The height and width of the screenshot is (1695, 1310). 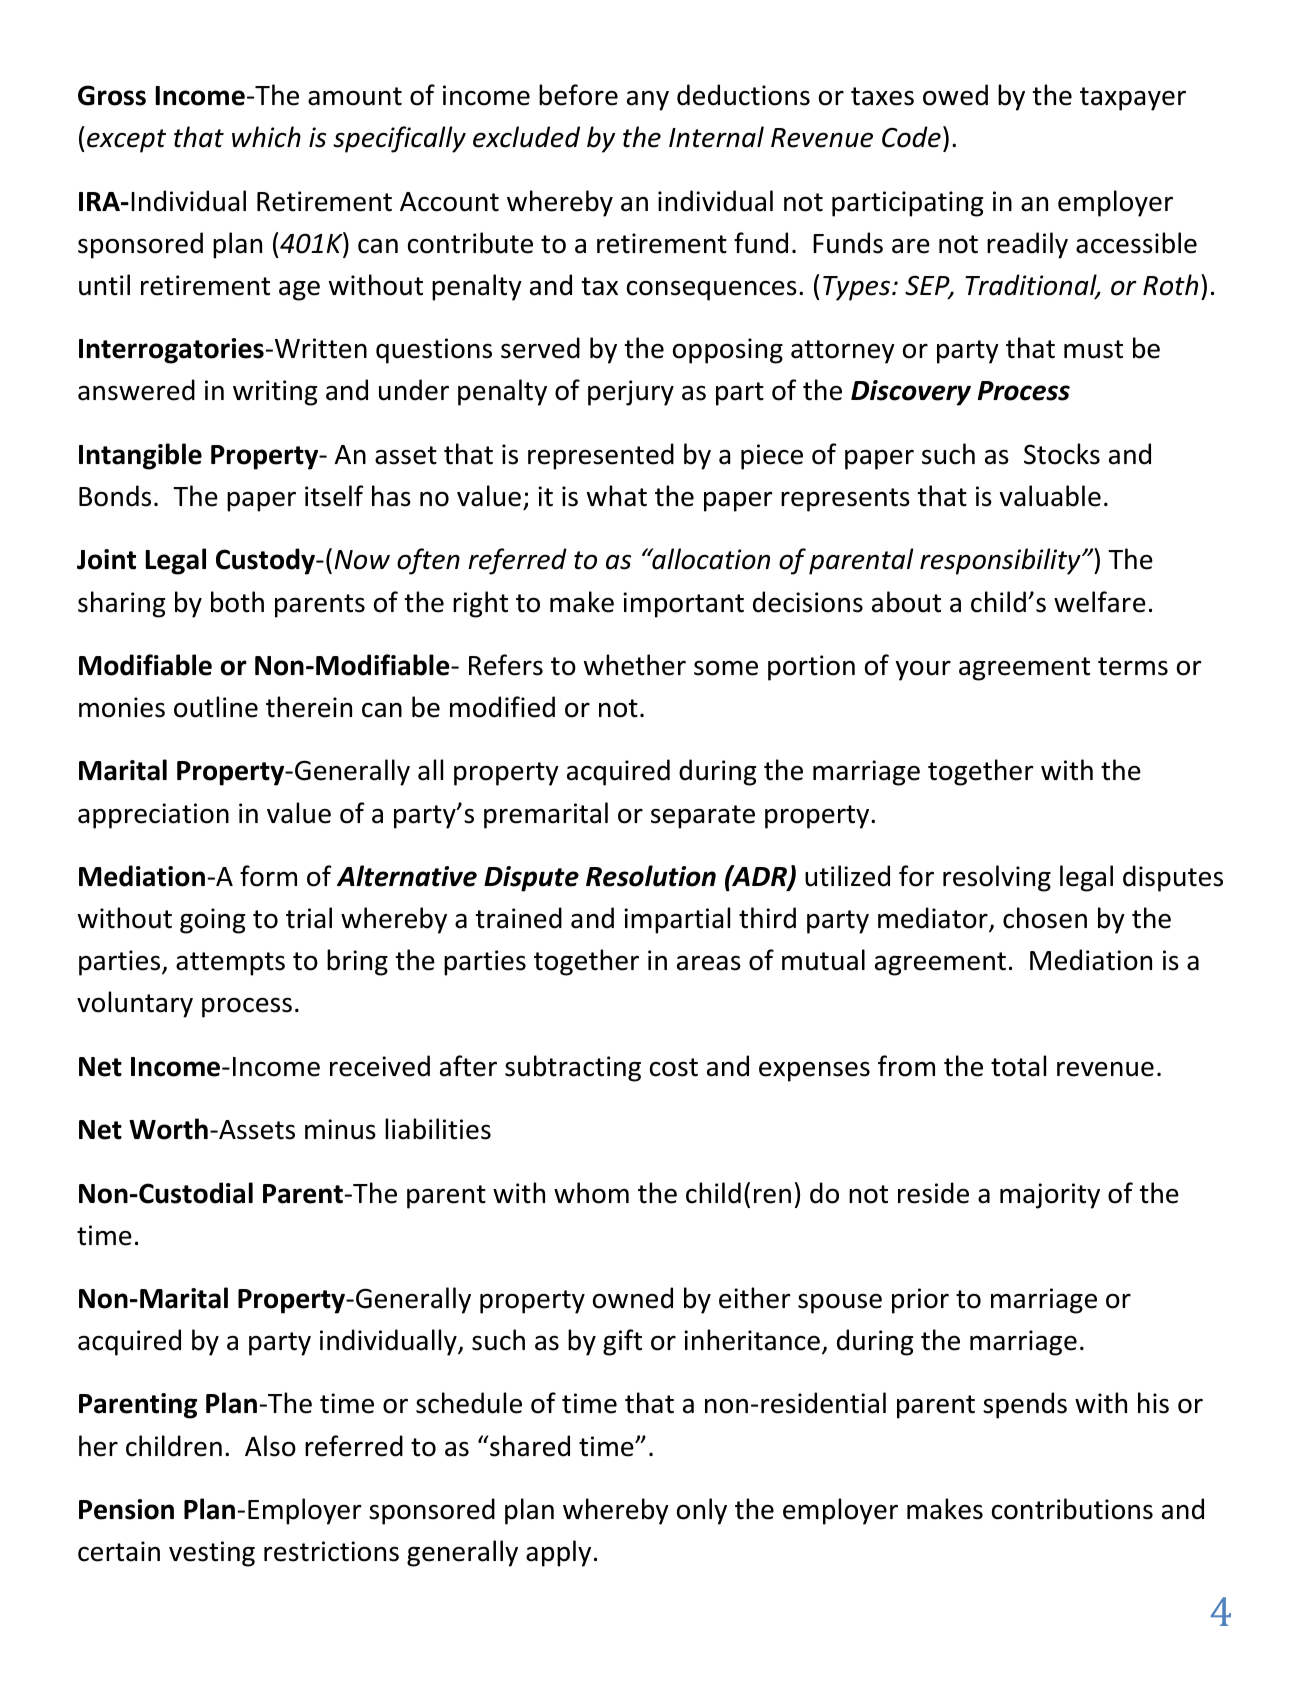 I want to click on resolving, so click(x=997, y=878).
